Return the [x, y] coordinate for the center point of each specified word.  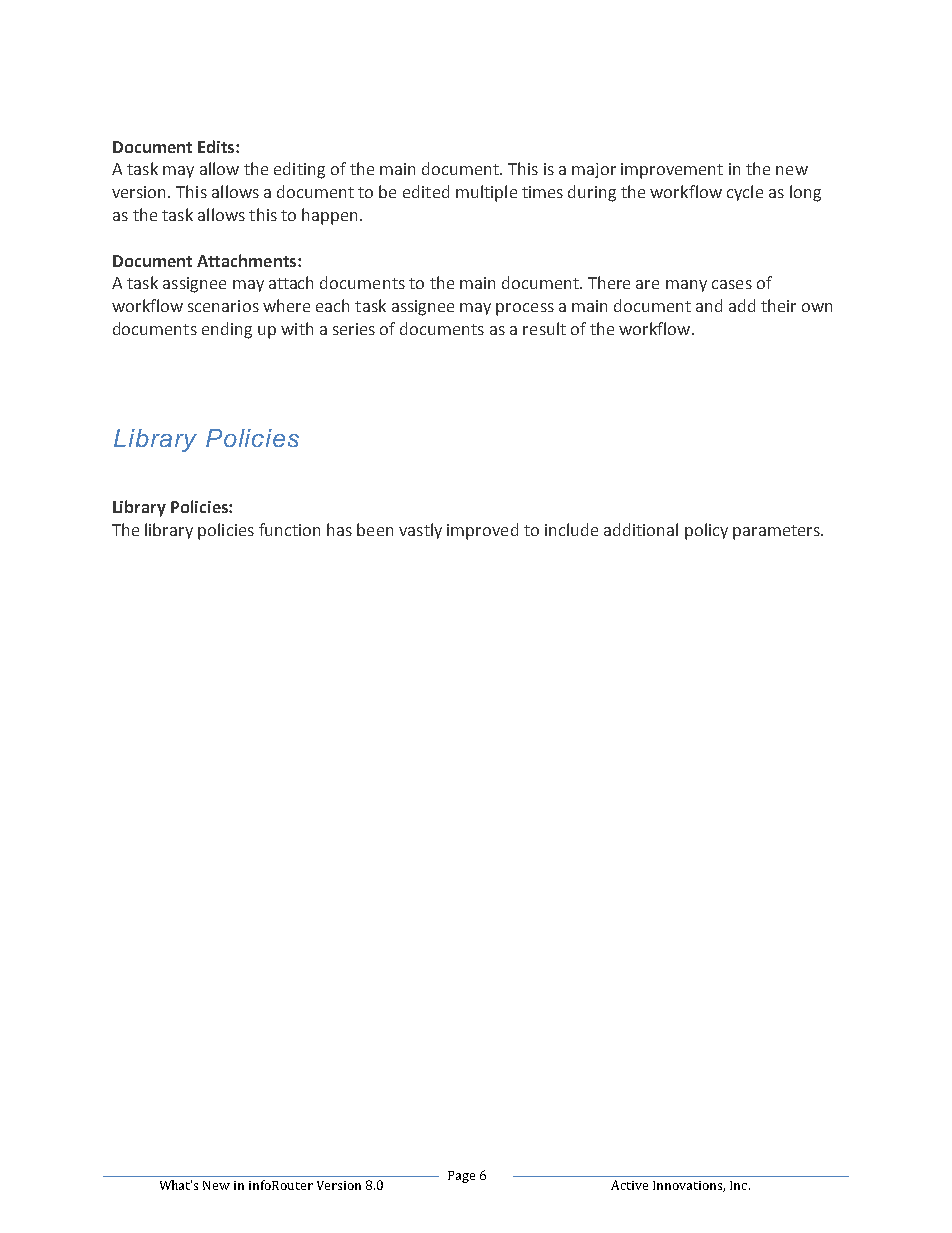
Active [629, 1185]
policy [706, 531]
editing [299, 170]
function [289, 529]
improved [482, 531]
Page [461, 1177]
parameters [777, 532]
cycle [745, 193]
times [542, 192]
